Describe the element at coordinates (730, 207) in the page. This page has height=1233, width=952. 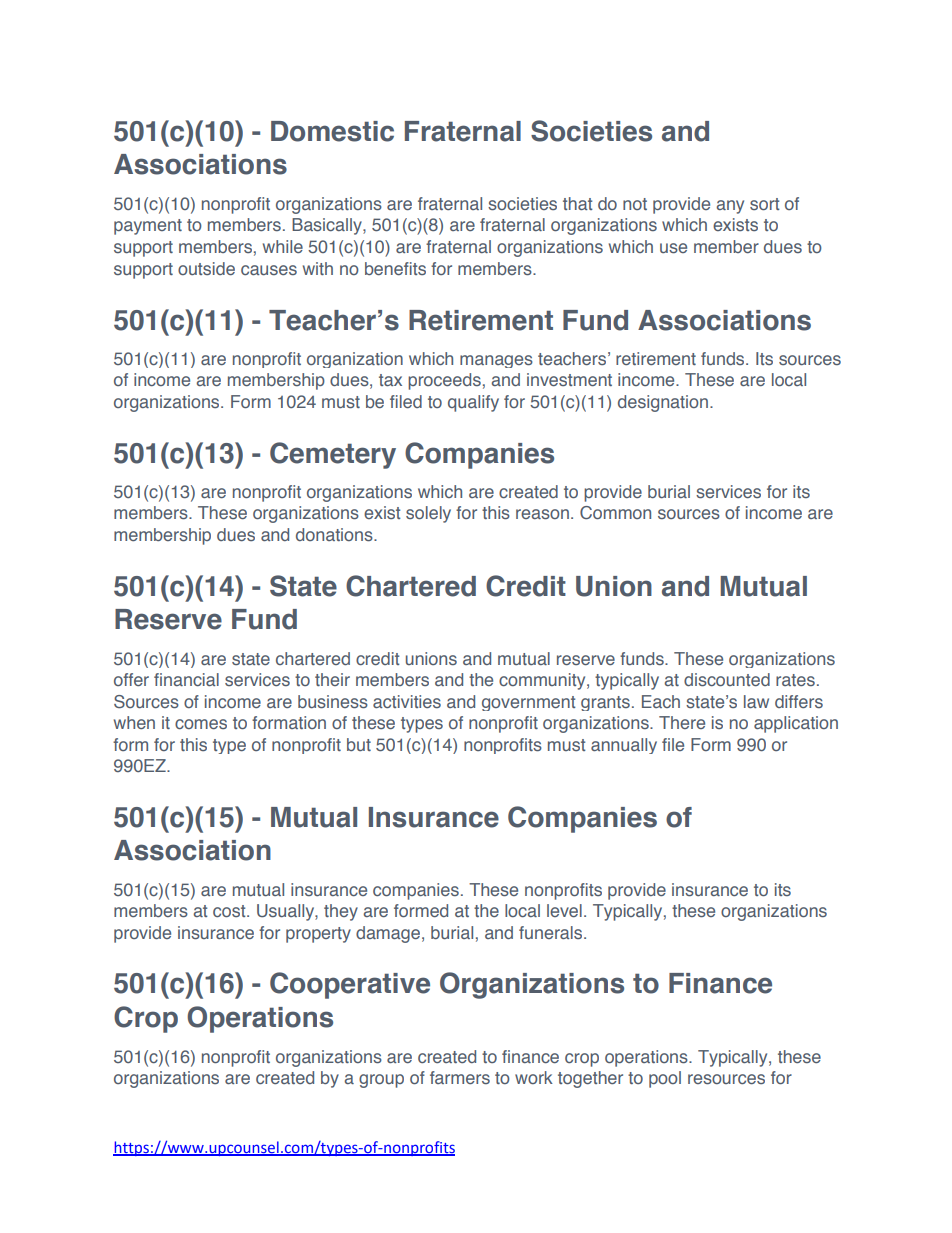
I see `any` at that location.
